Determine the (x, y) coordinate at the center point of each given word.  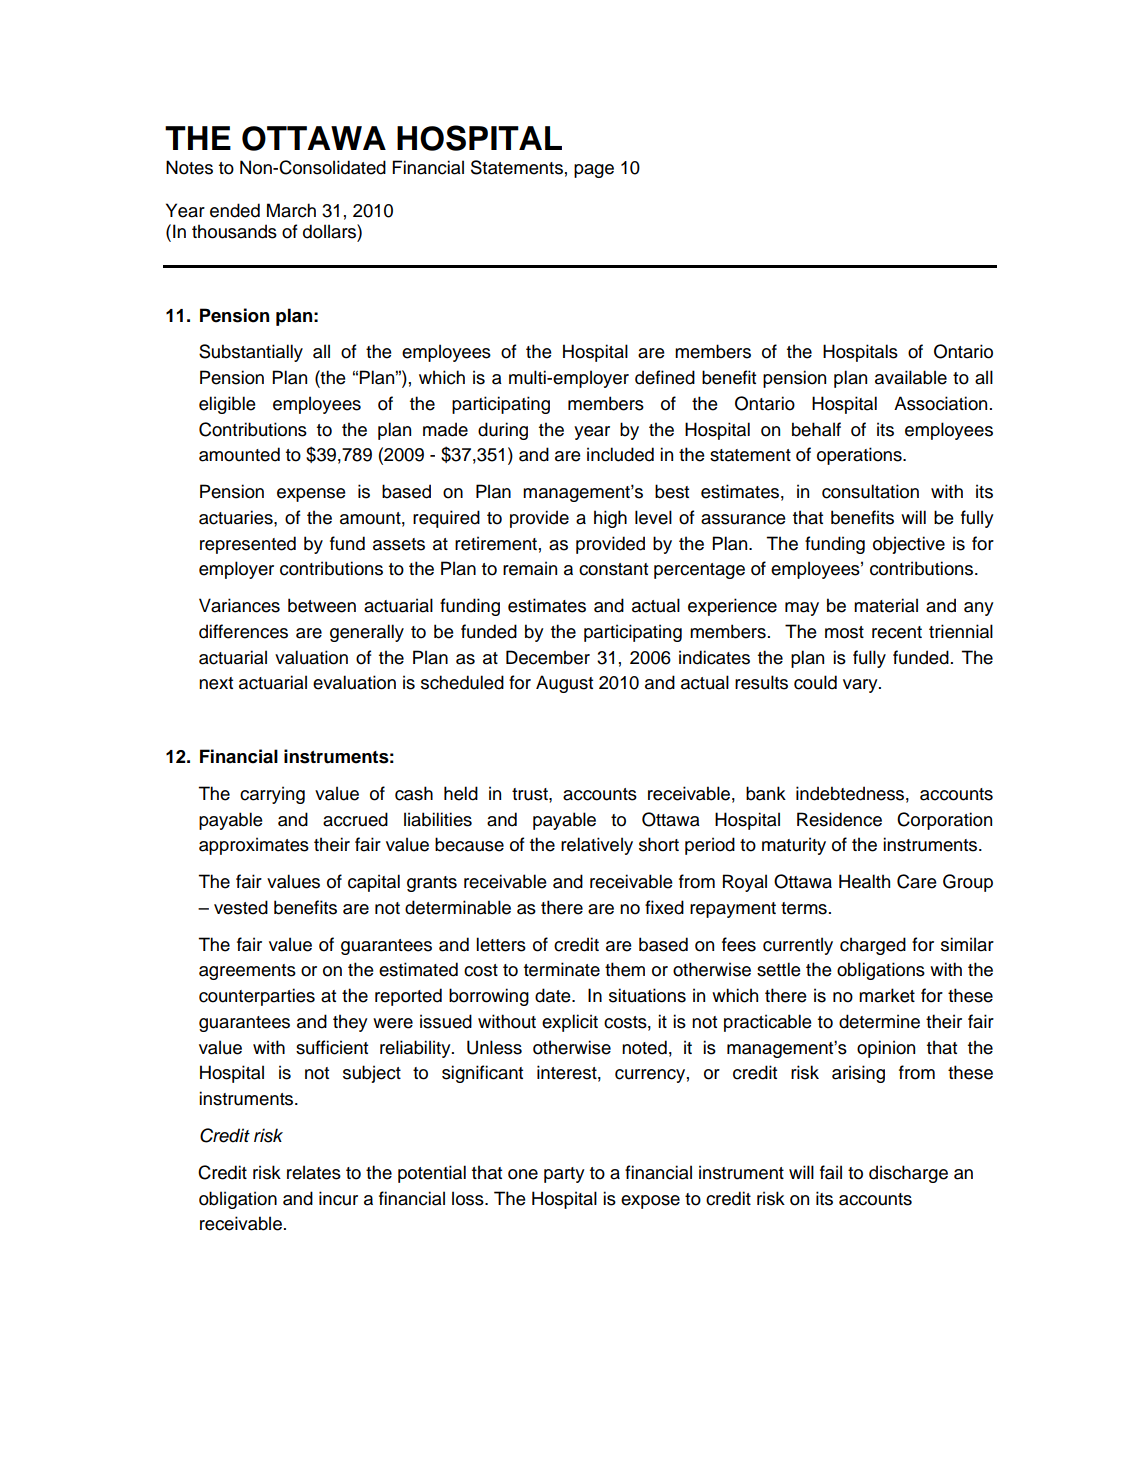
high (610, 519)
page (594, 171)
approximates (254, 846)
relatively (597, 846)
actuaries (237, 517)
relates (314, 1172)
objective (909, 545)
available (911, 377)
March (291, 210)
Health (864, 881)
